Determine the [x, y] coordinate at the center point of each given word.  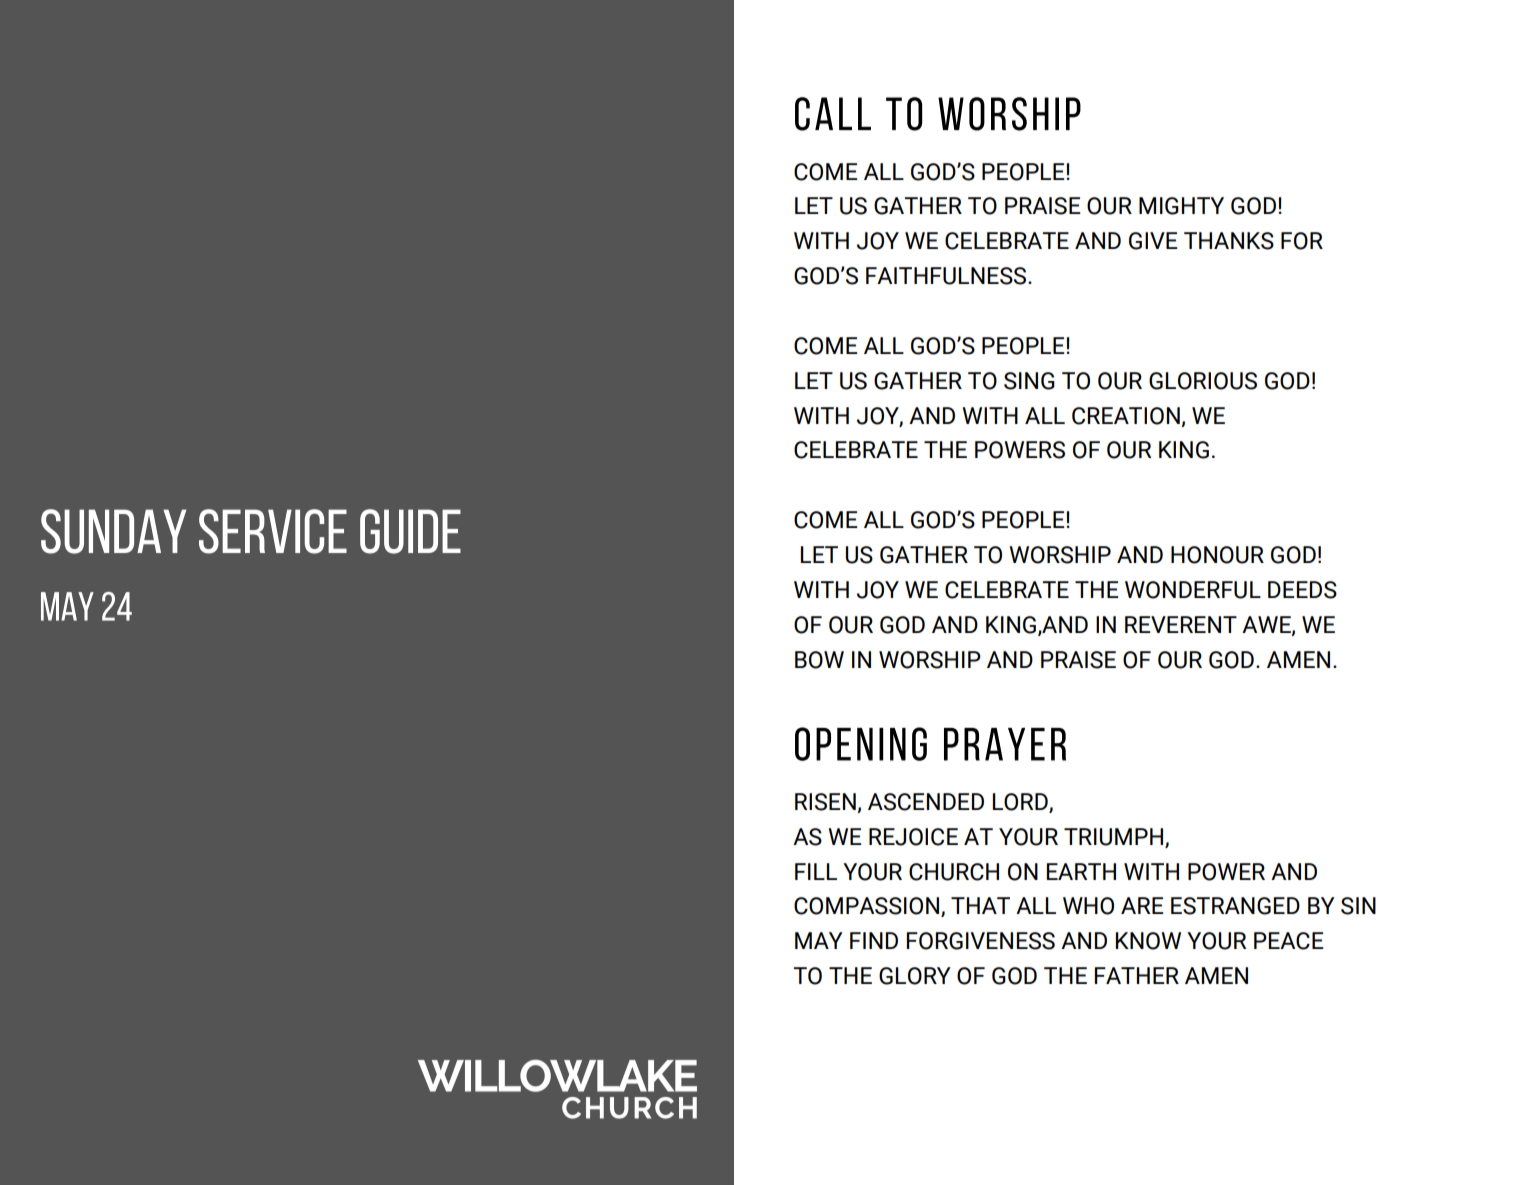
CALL [833, 114]
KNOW [1148, 941]
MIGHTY [1181, 206]
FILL [816, 871]
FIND [874, 940]
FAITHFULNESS [947, 276]
